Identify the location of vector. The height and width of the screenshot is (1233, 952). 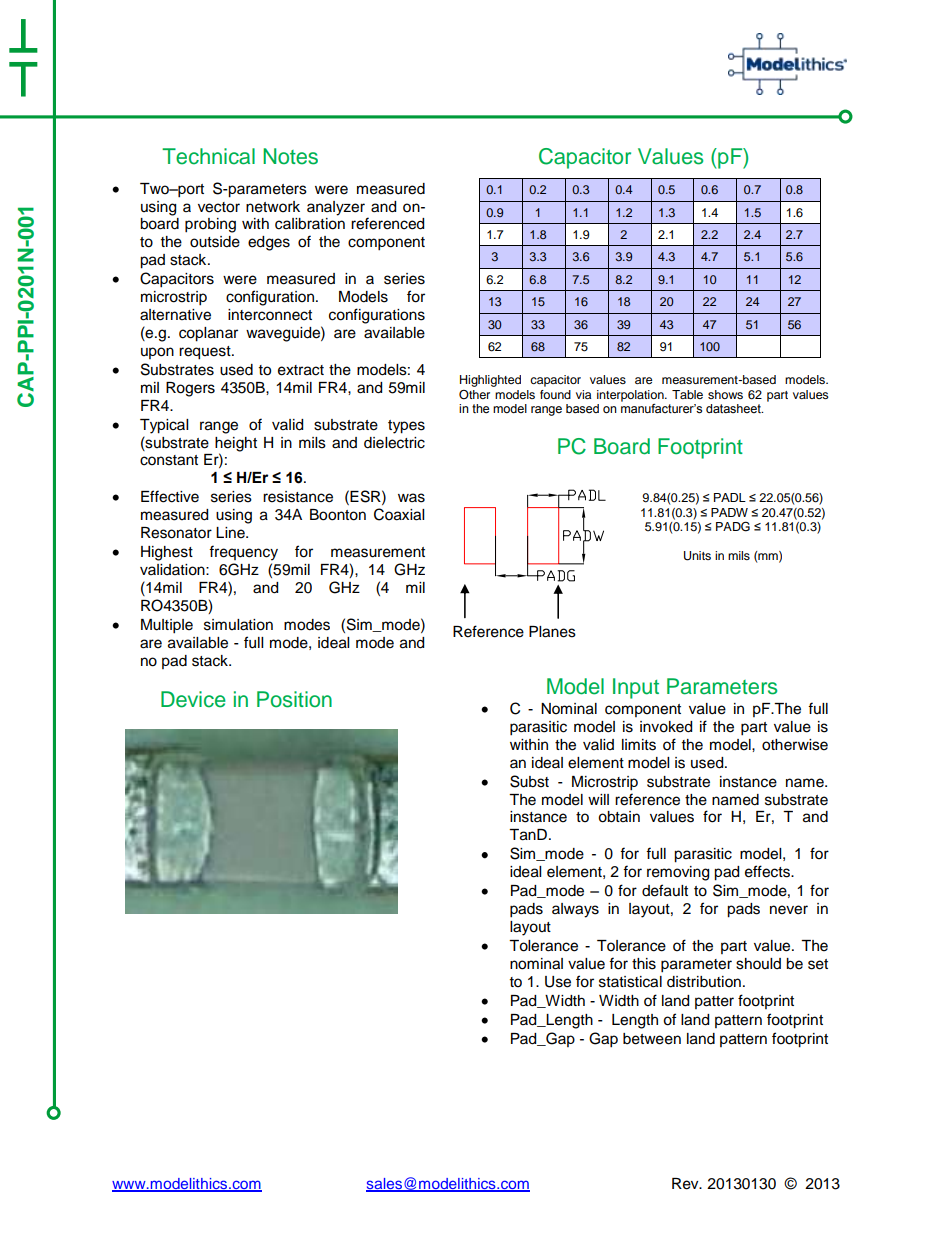
(219, 207).
